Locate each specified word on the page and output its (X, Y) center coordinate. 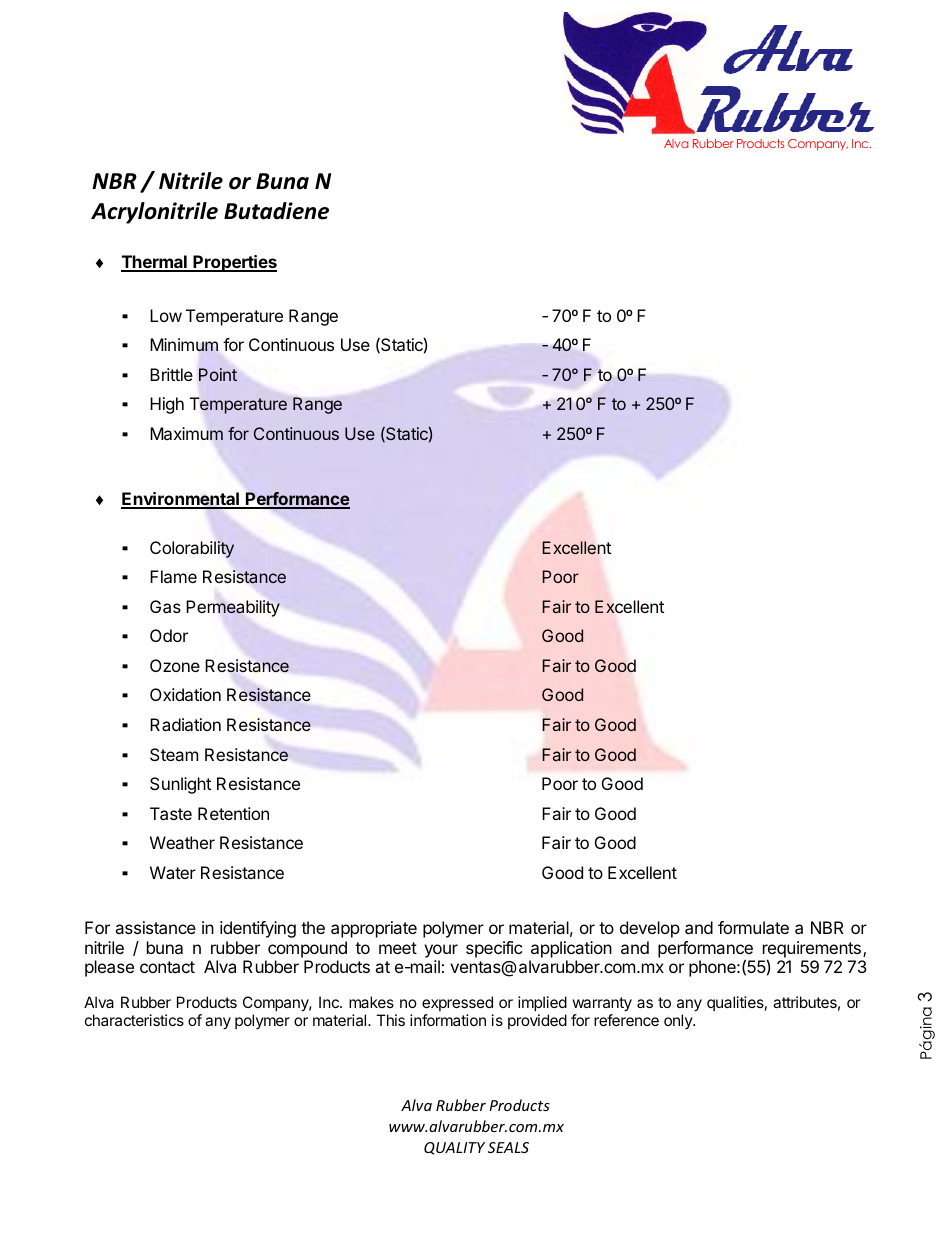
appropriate (374, 929)
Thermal (155, 263)
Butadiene (276, 211)
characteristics (134, 1020)
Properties (234, 263)
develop (650, 929)
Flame (173, 576)
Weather (182, 842)
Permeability (233, 608)
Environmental (181, 500)
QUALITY (454, 1148)
